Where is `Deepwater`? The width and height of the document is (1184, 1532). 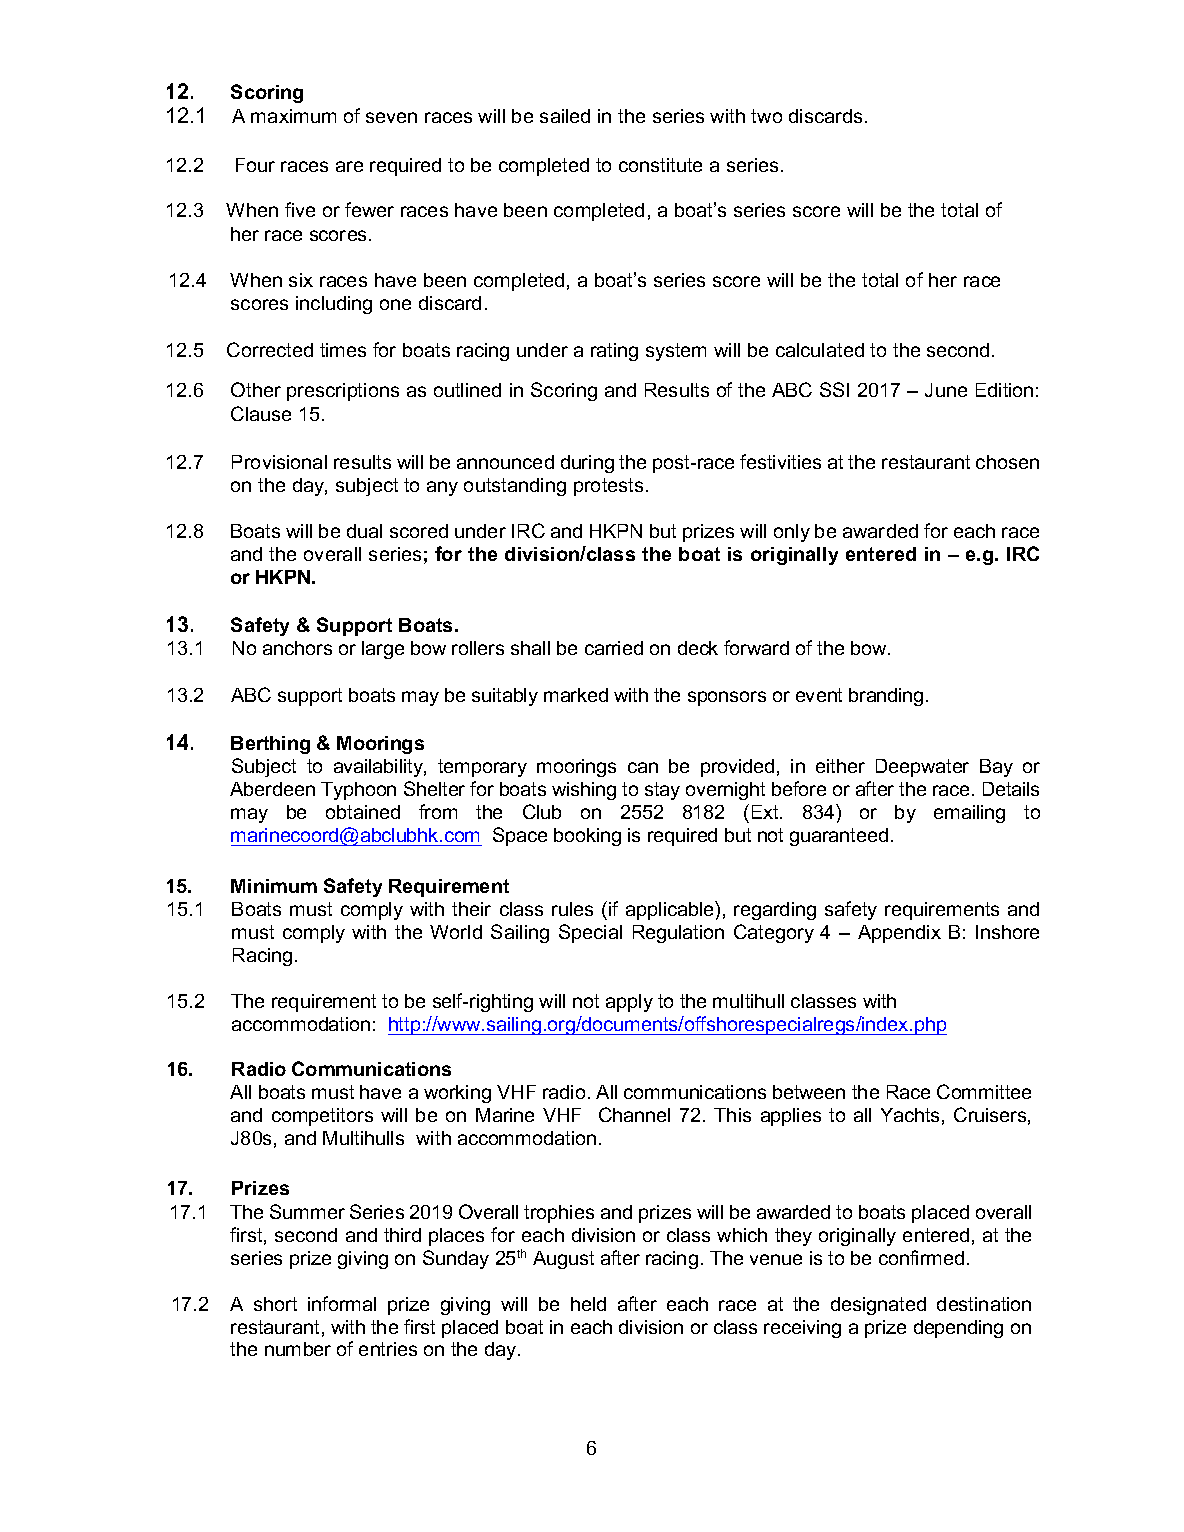 Deepwater is located at coordinates (922, 768).
